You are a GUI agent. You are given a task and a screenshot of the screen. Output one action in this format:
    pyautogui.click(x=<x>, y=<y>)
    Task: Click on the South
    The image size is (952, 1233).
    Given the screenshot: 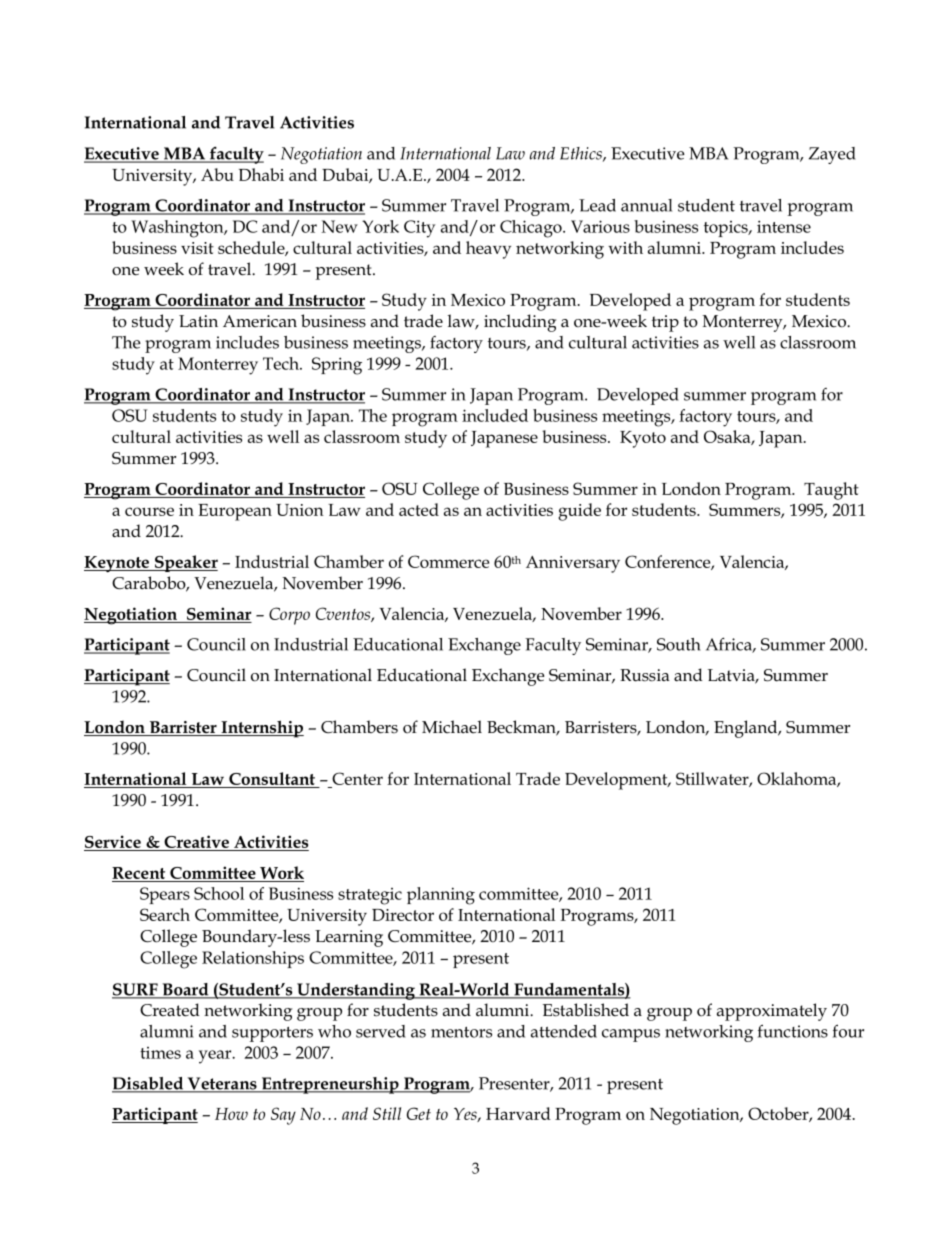 What is the action you would take?
    pyautogui.click(x=679, y=644)
